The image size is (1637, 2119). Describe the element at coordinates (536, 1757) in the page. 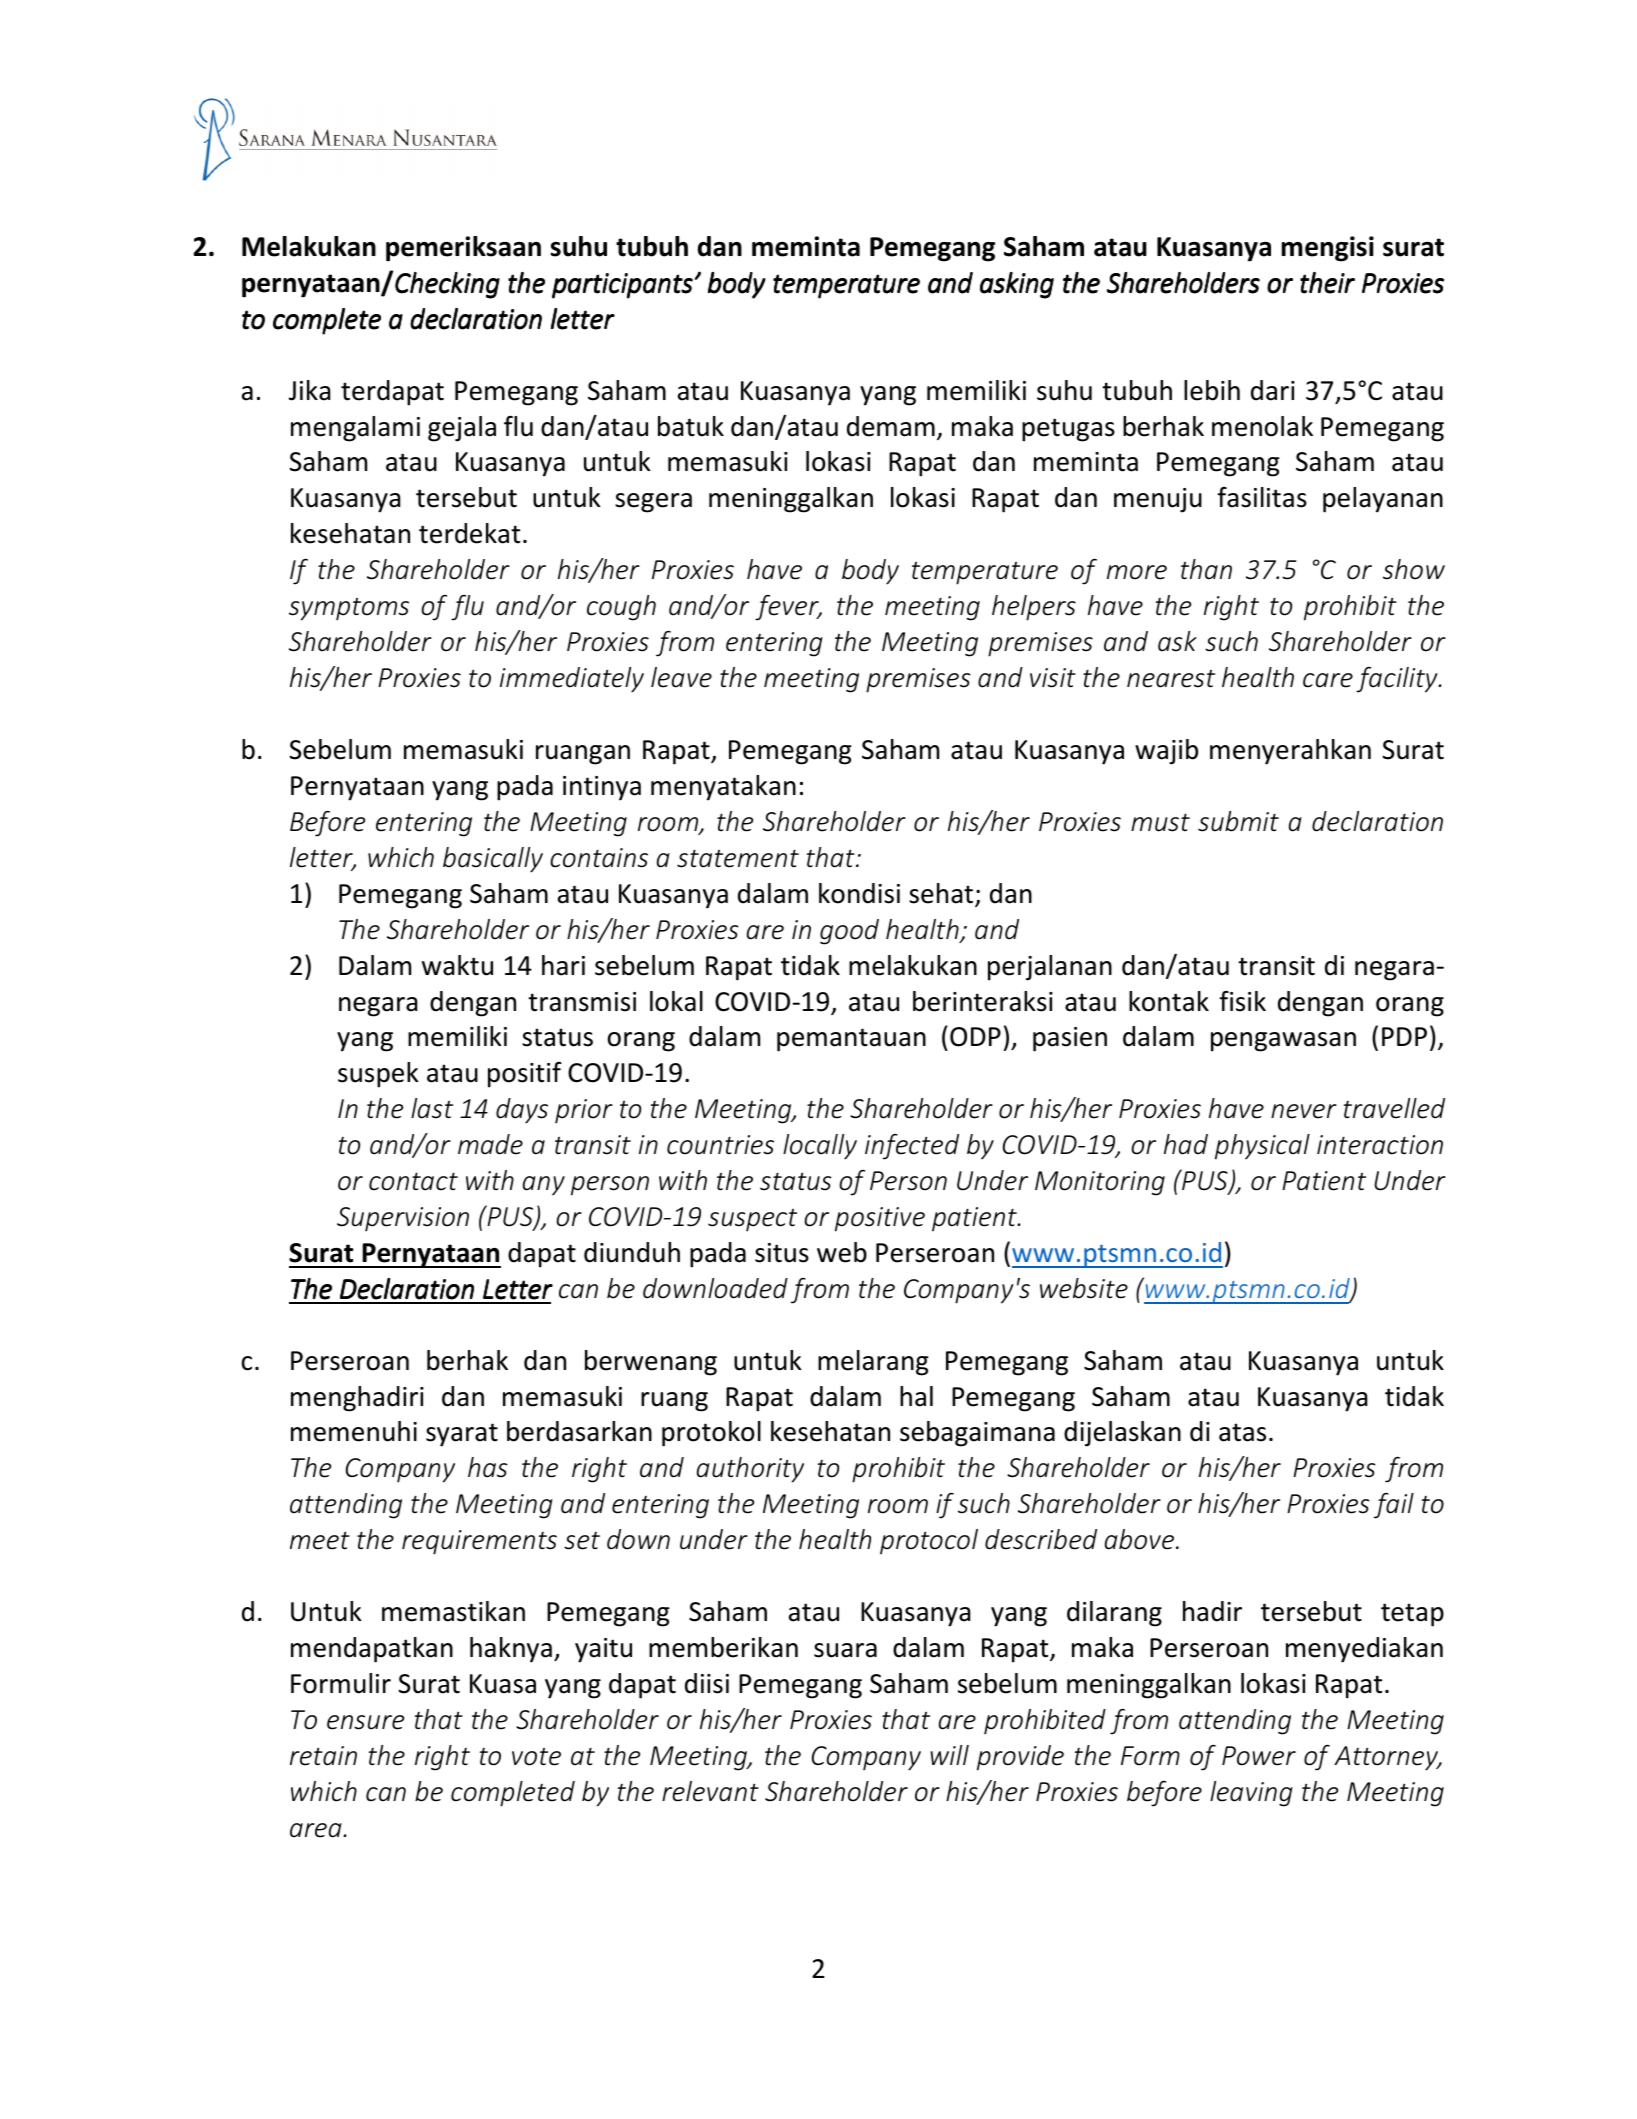

I see `vote` at that location.
